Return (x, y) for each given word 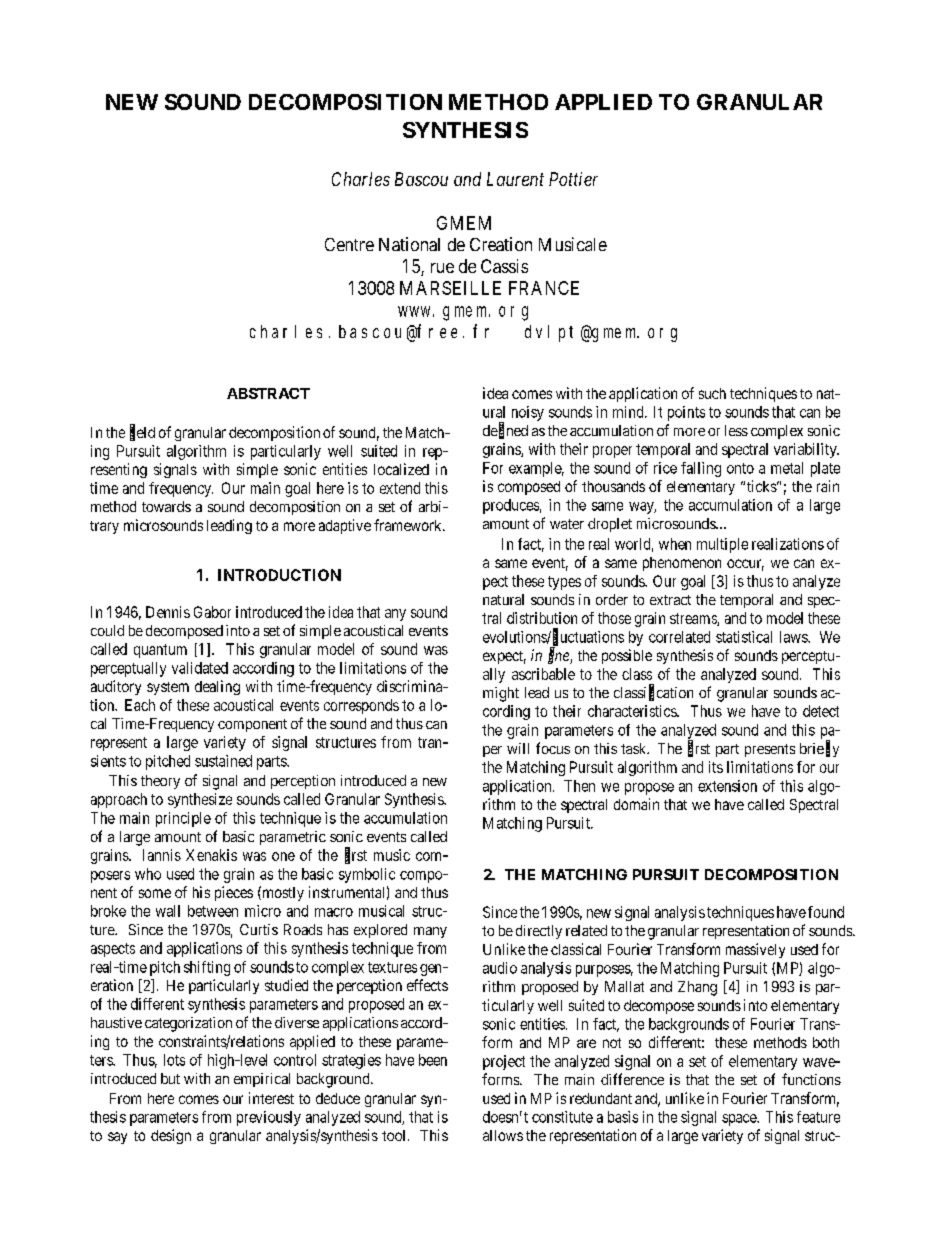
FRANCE (544, 288)
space (740, 1120)
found (826, 912)
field (142, 433)
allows (503, 1135)
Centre (349, 244)
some (155, 893)
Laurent (515, 179)
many (430, 932)
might (501, 694)
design (171, 1136)
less (736, 430)
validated (200, 668)
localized (401, 469)
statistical (744, 637)
